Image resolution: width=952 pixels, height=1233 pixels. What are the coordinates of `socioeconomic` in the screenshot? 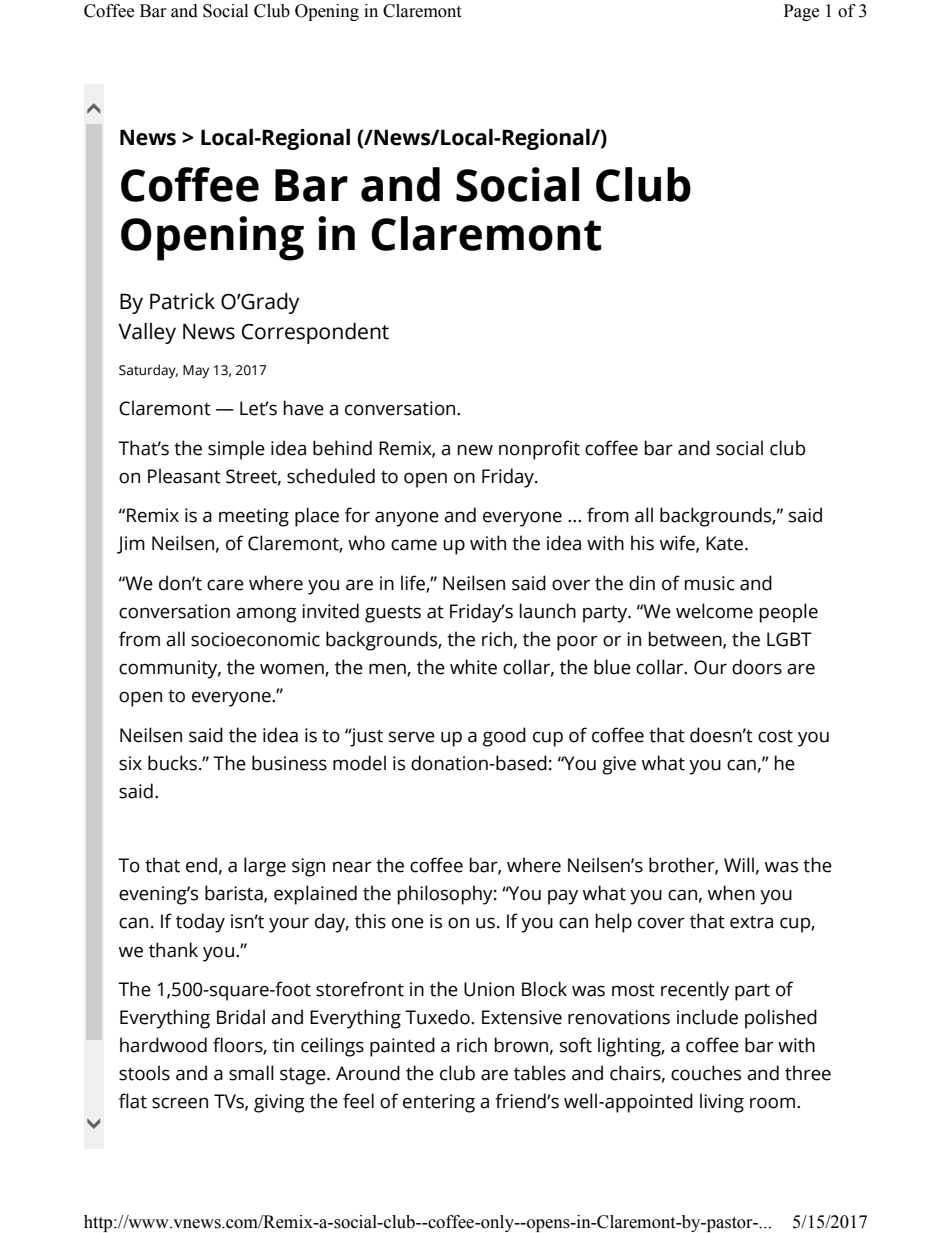 It's located at (255, 639).
